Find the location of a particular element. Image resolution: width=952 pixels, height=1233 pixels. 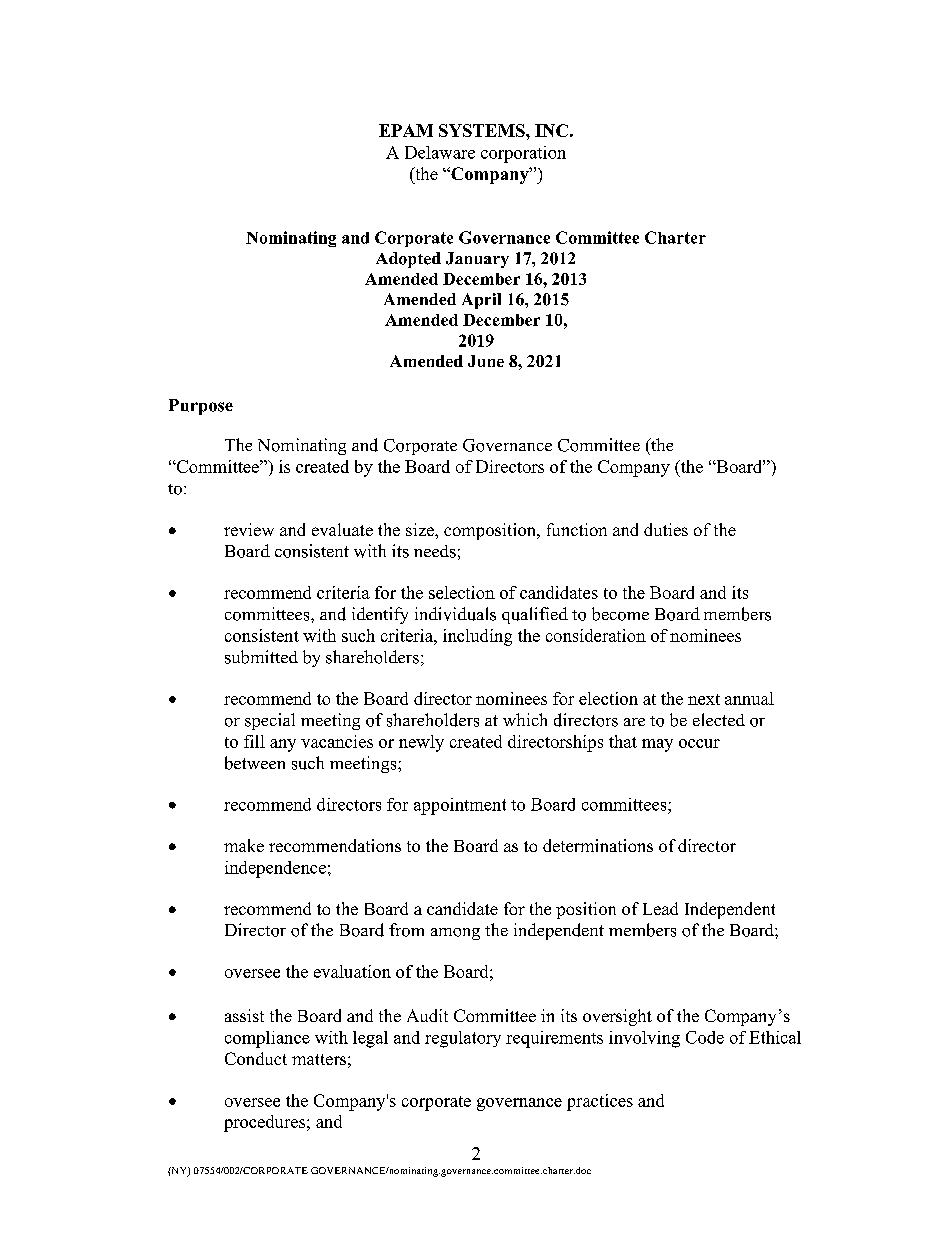

make is located at coordinates (244, 845).
